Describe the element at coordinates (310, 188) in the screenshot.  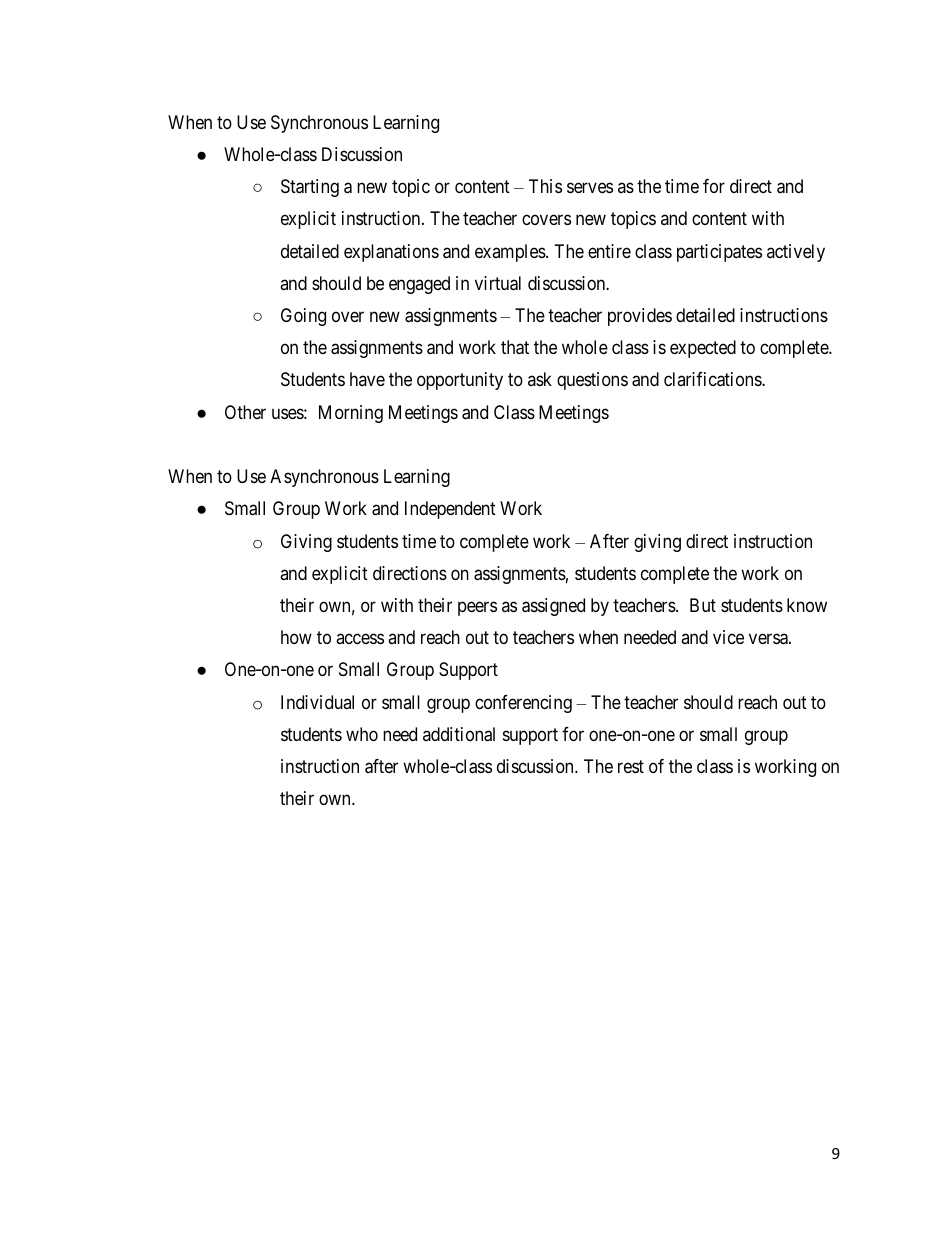
I see `Starting` at that location.
